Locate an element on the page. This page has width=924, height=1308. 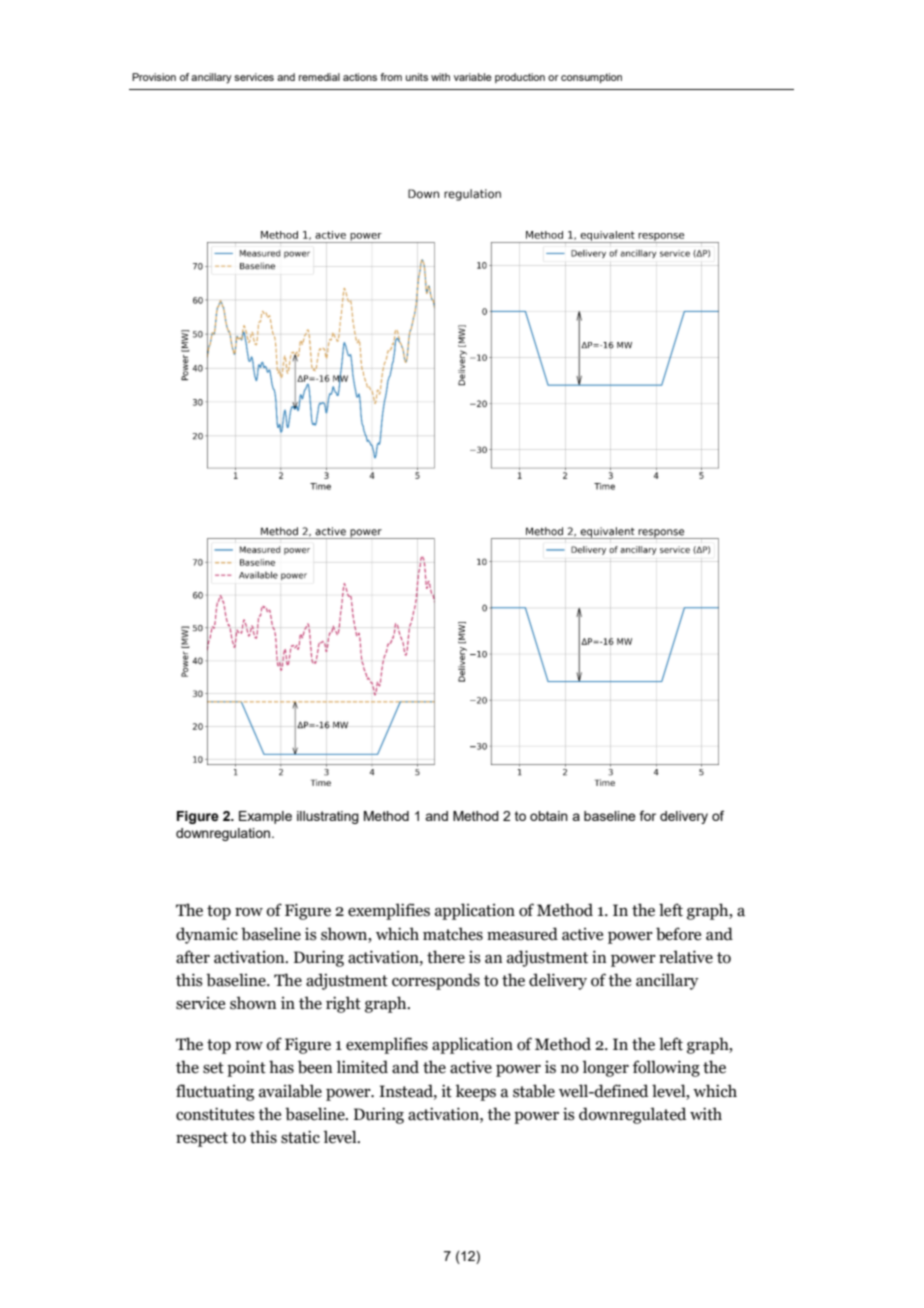
consumption is located at coordinates (591, 78).
